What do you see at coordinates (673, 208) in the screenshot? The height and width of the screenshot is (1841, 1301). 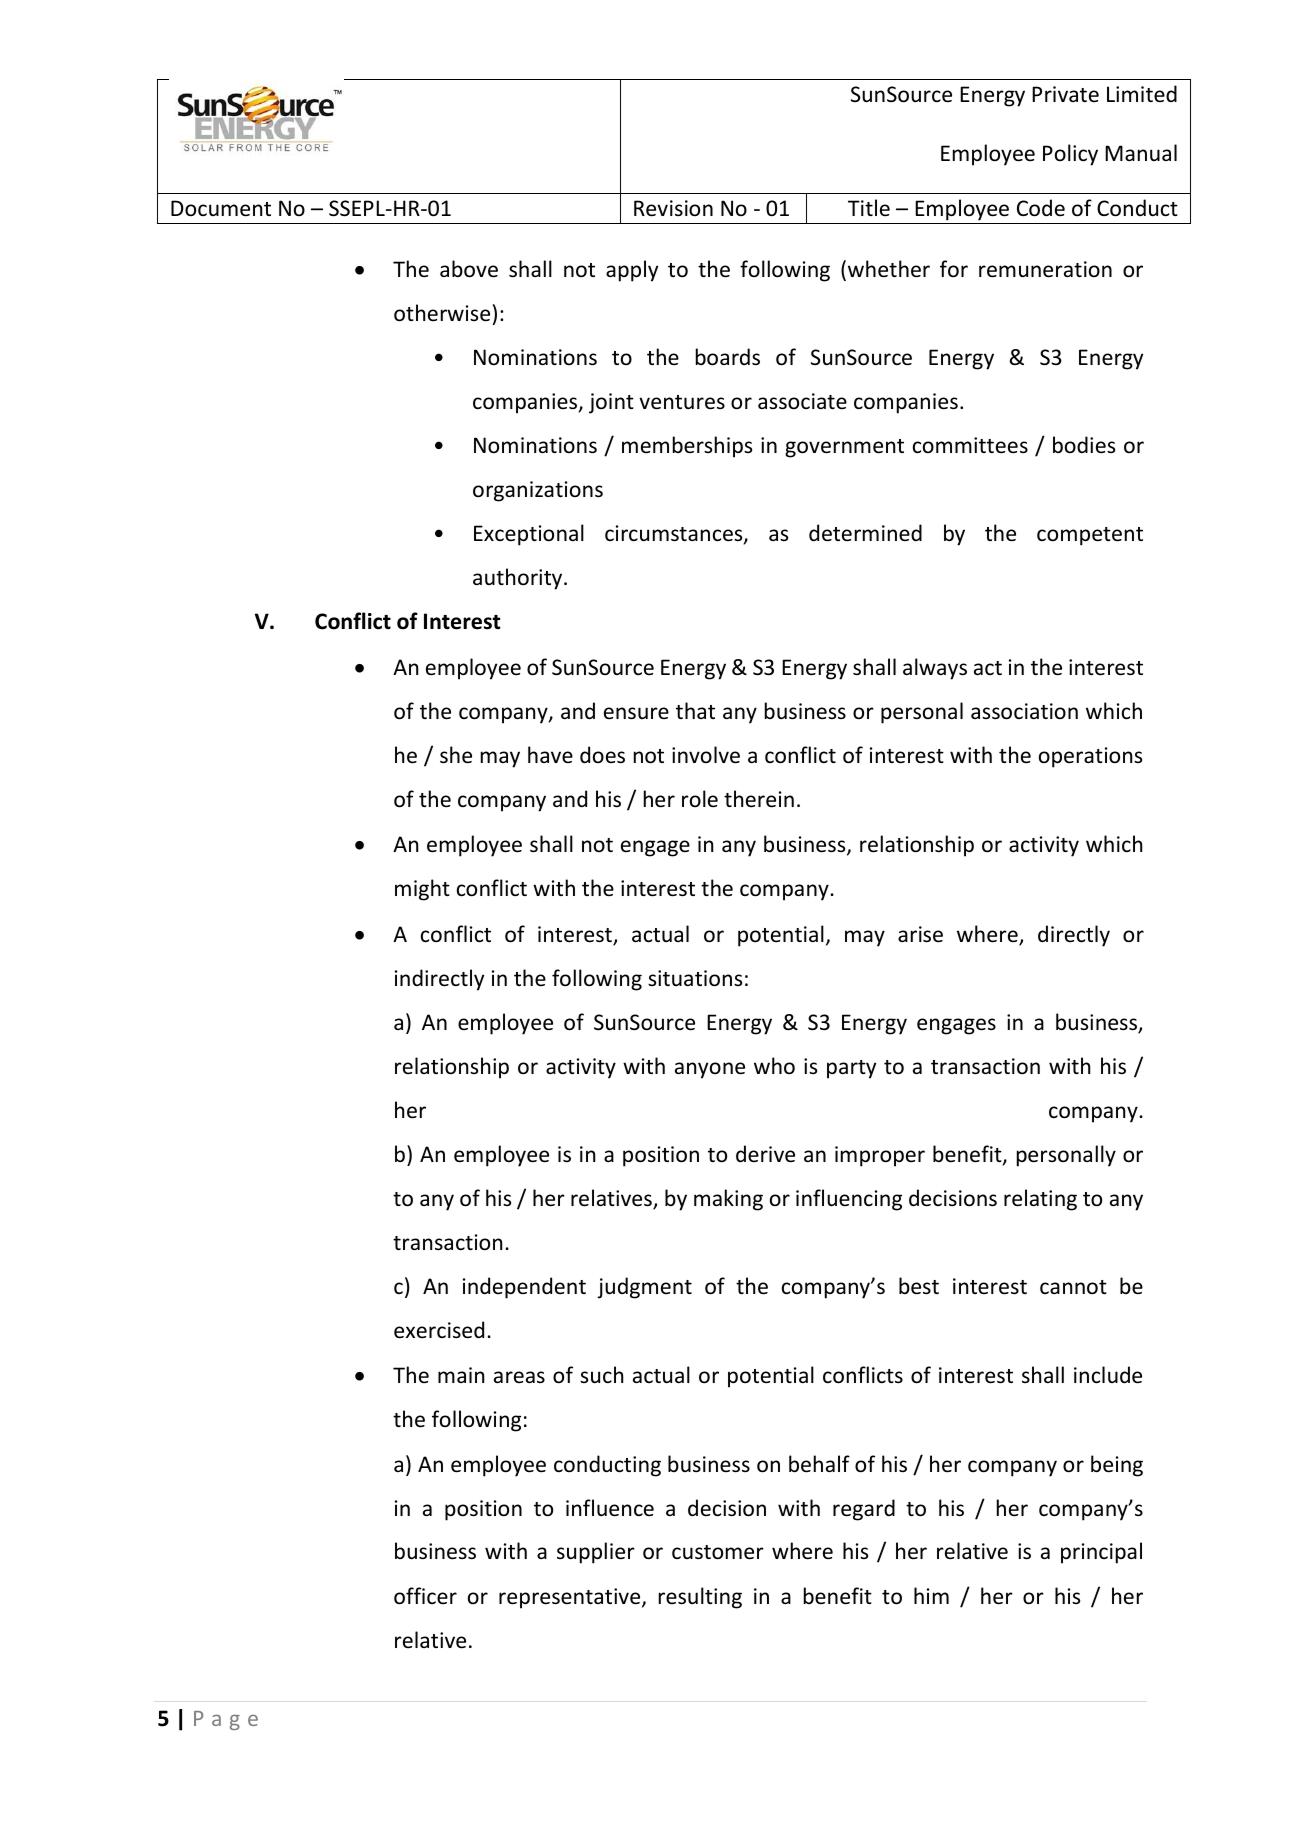 I see `Revision` at bounding box center [673, 208].
